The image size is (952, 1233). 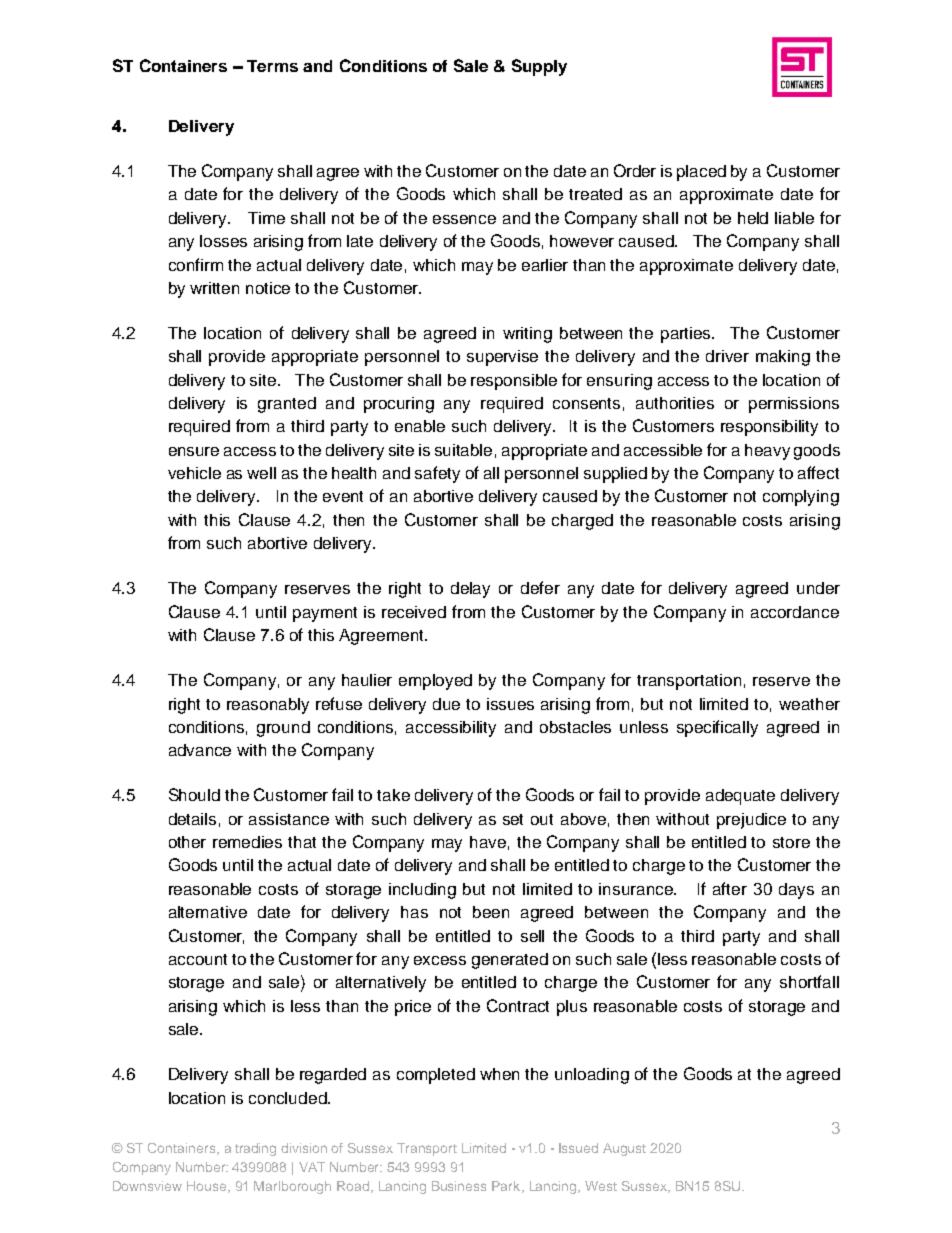 What do you see at coordinates (701, 173) in the screenshot?
I see `placed` at bounding box center [701, 173].
